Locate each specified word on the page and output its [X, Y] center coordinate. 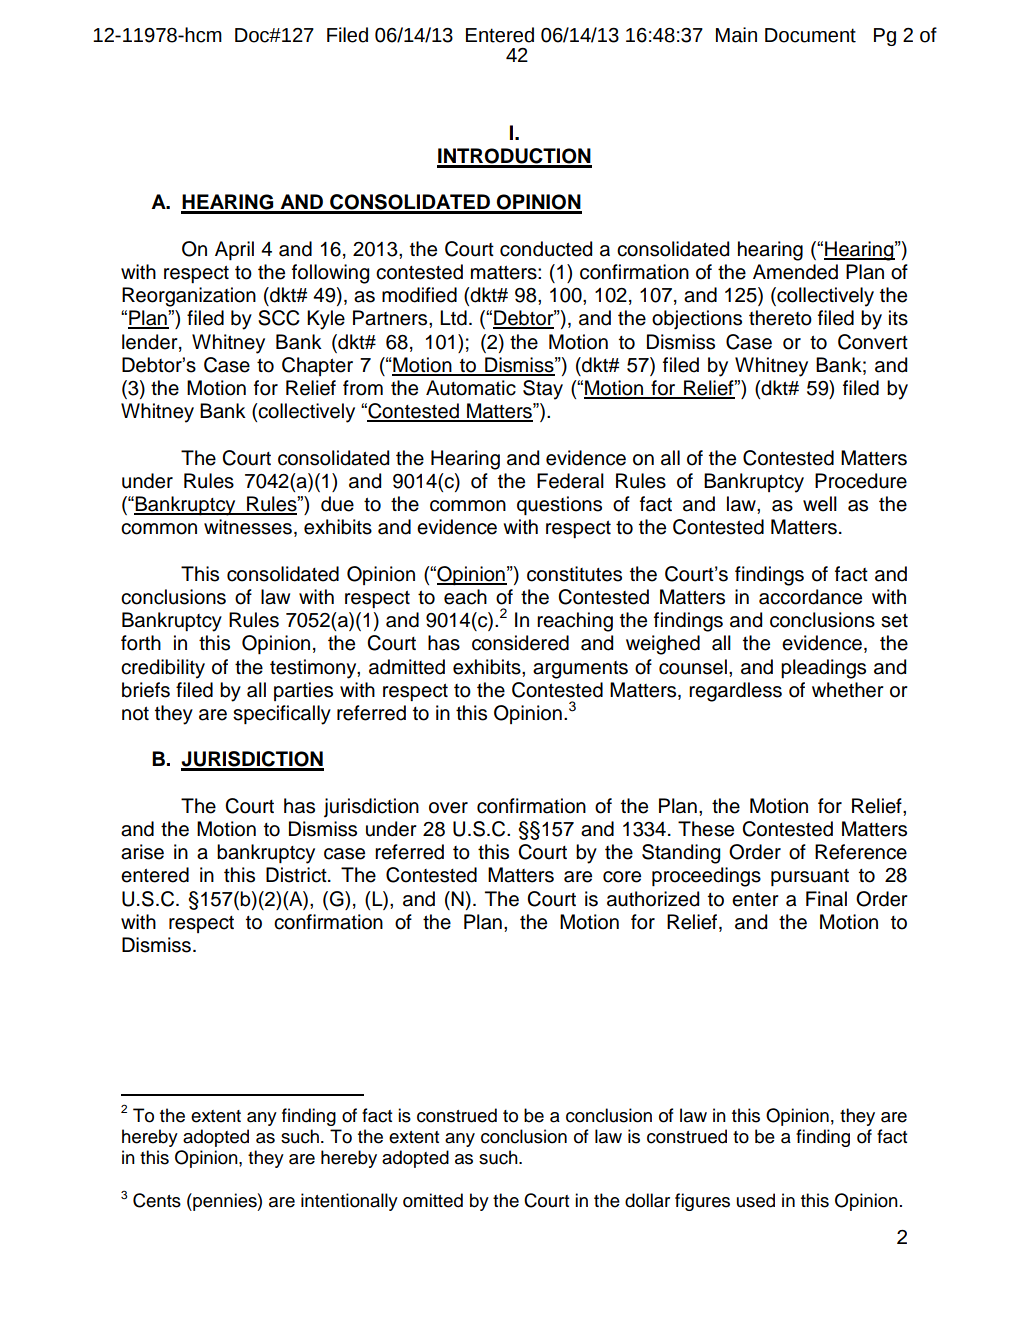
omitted [433, 1200]
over [448, 808]
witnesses [248, 527]
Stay [543, 390]
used [756, 1200]
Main [736, 35]
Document [810, 35]
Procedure [861, 481]
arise [142, 852]
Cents [157, 1200]
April [234, 250]
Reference [861, 852]
